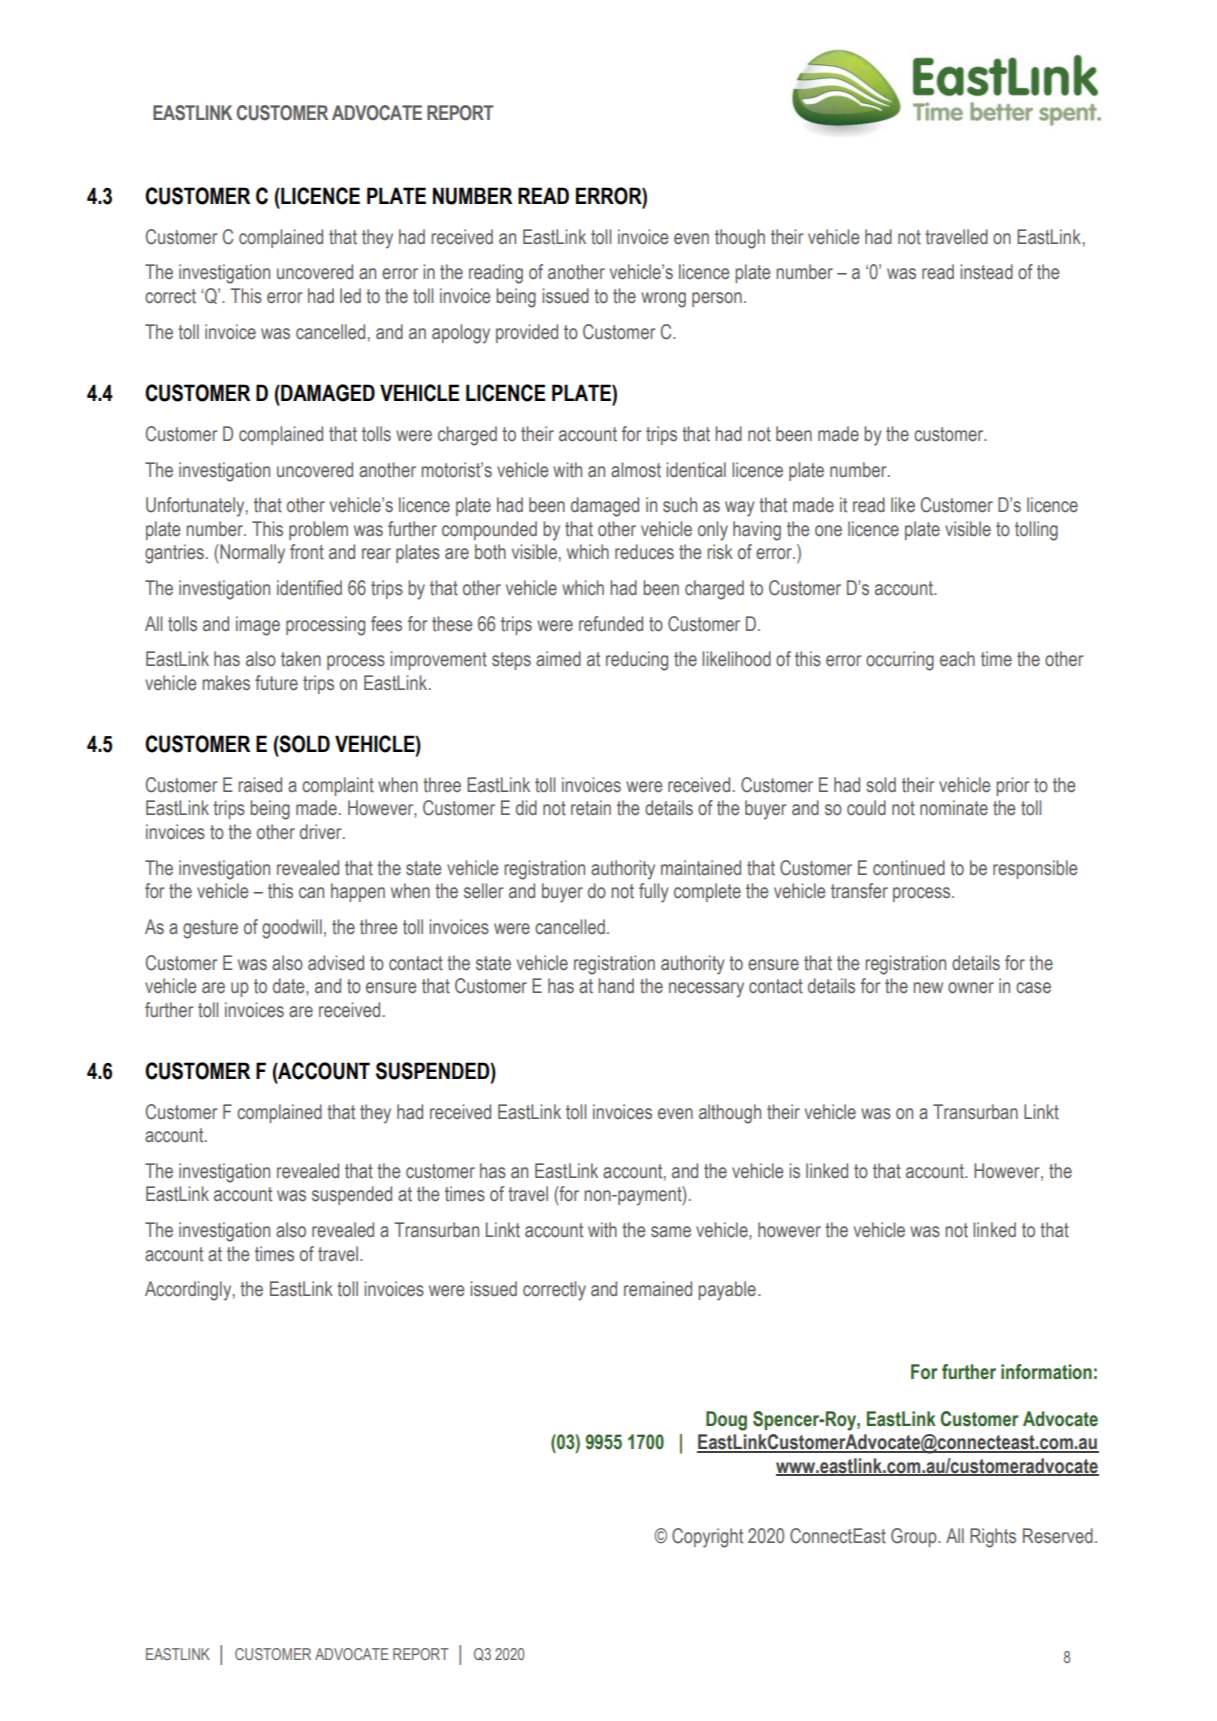  What do you see at coordinates (654, 893) in the screenshot?
I see `fully` at bounding box center [654, 893].
